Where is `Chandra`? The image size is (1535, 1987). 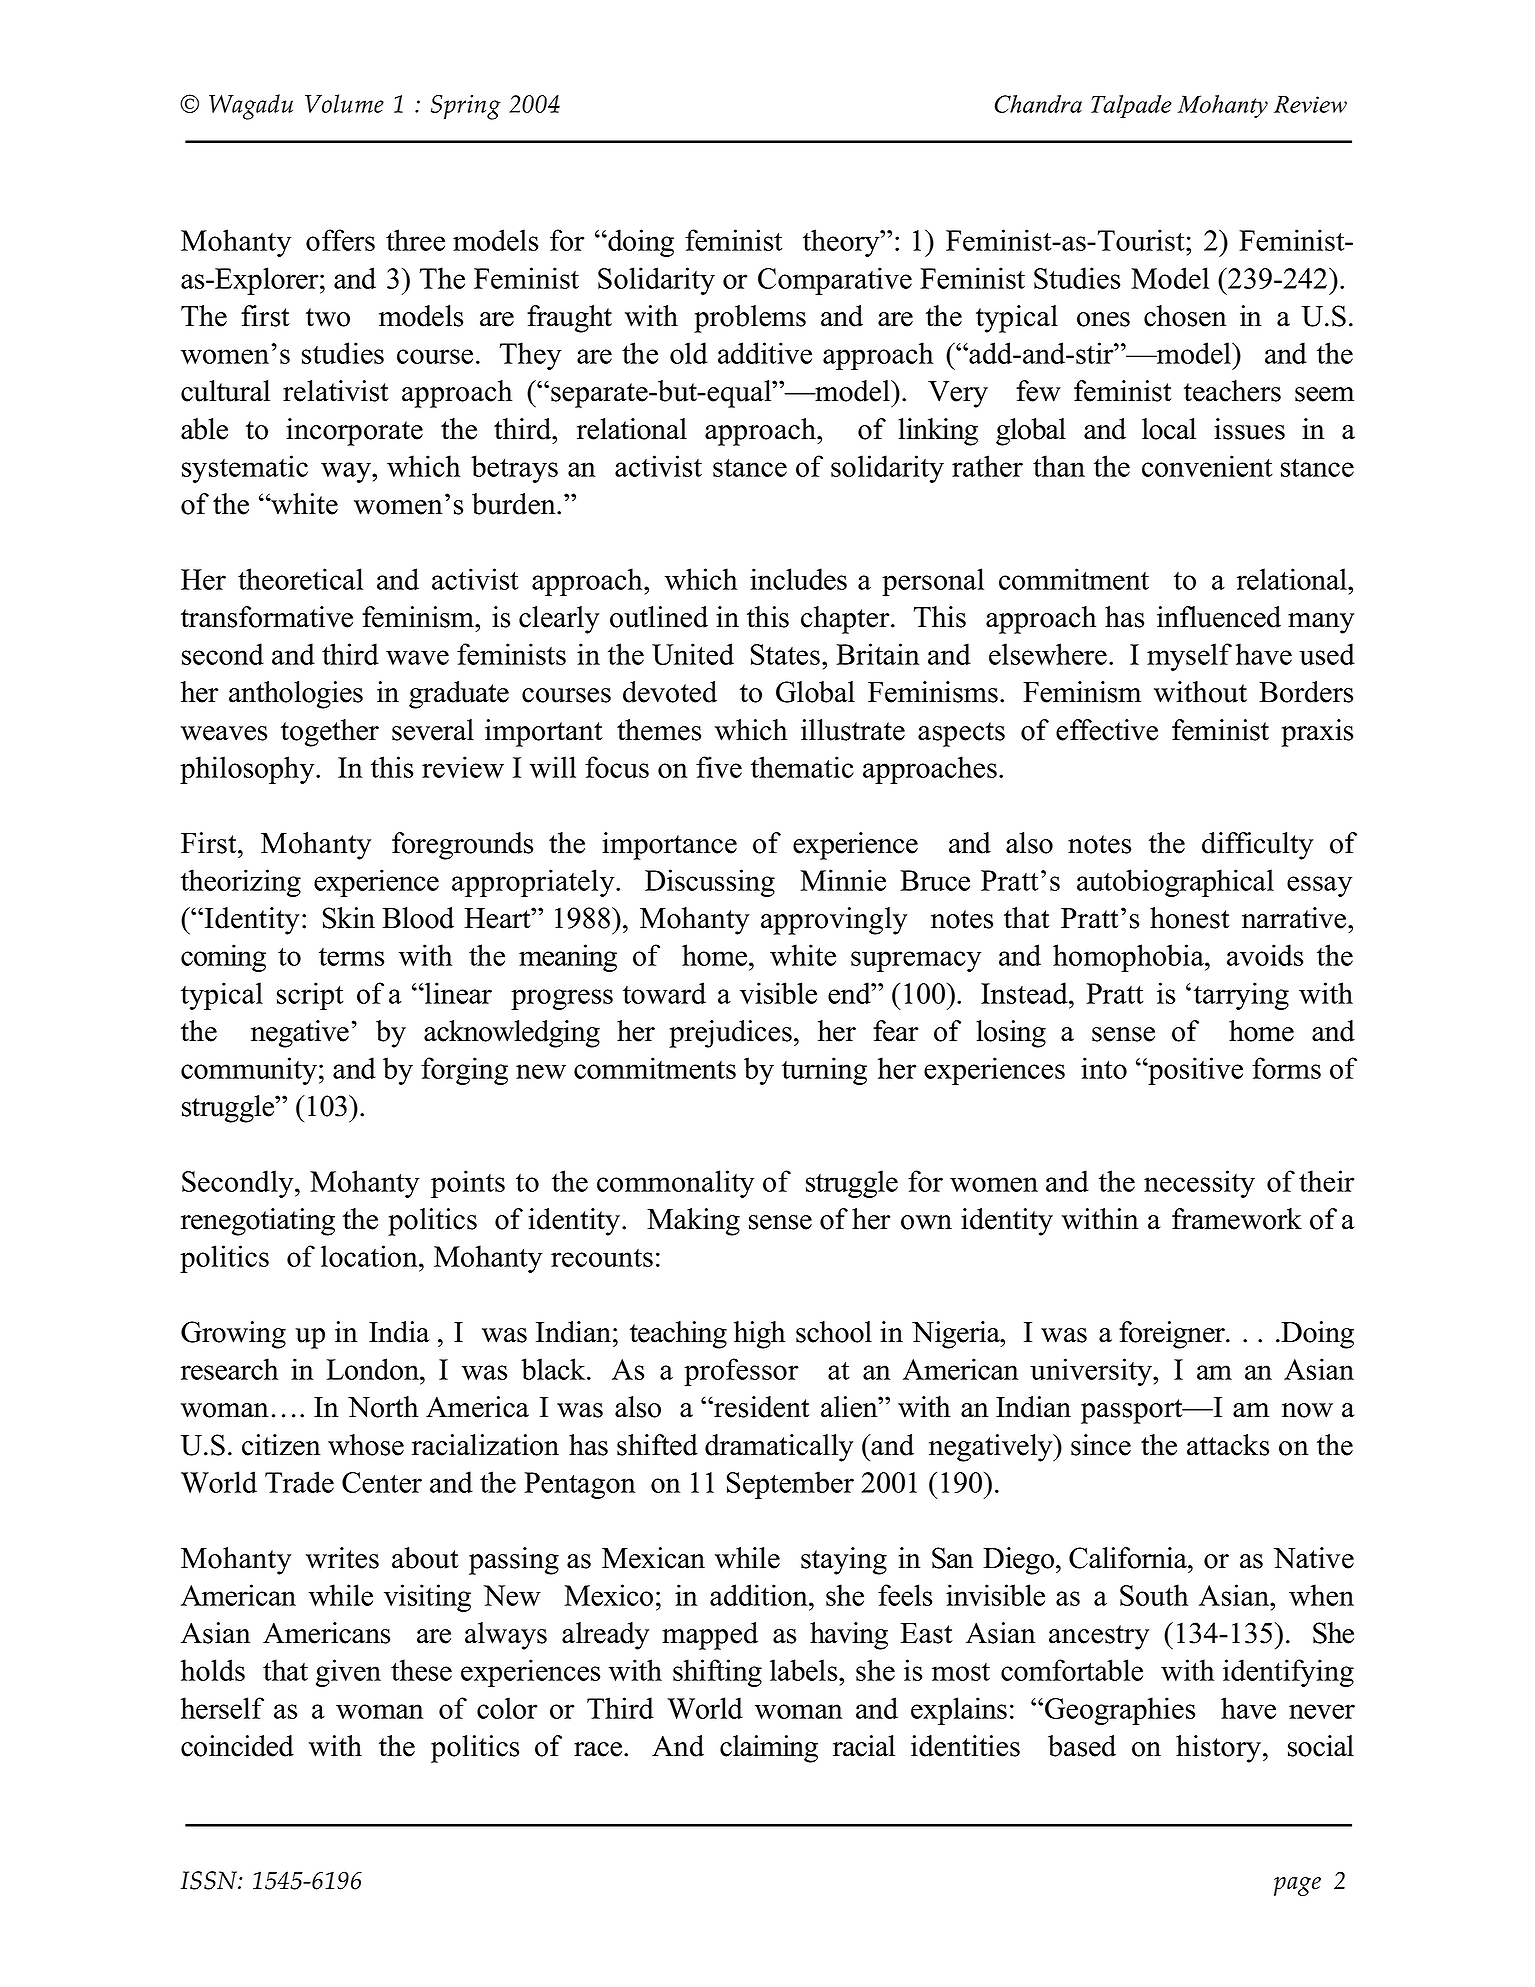 Chandra is located at coordinates (1038, 104).
